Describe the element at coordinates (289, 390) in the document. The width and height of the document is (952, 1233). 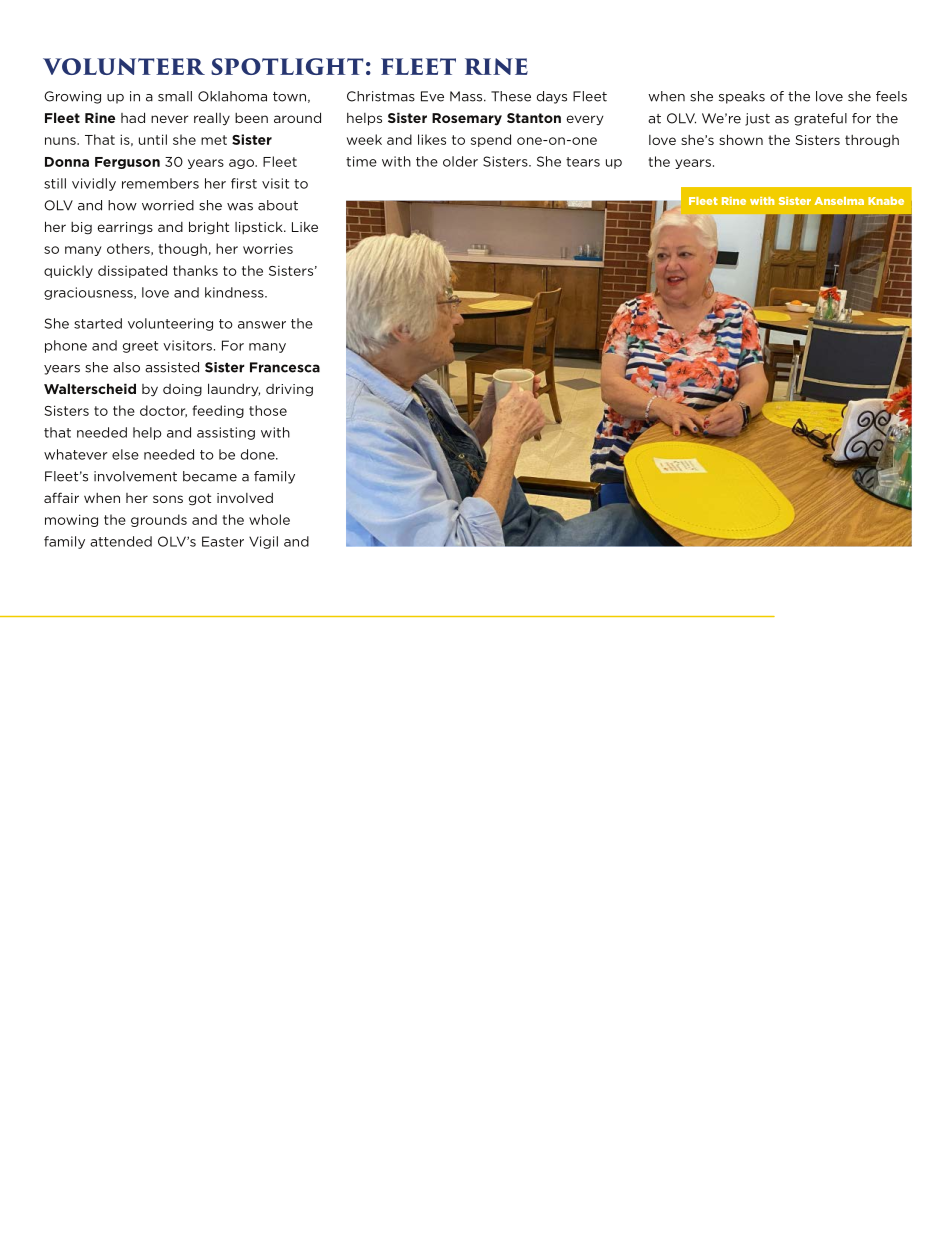
I see `driving` at that location.
